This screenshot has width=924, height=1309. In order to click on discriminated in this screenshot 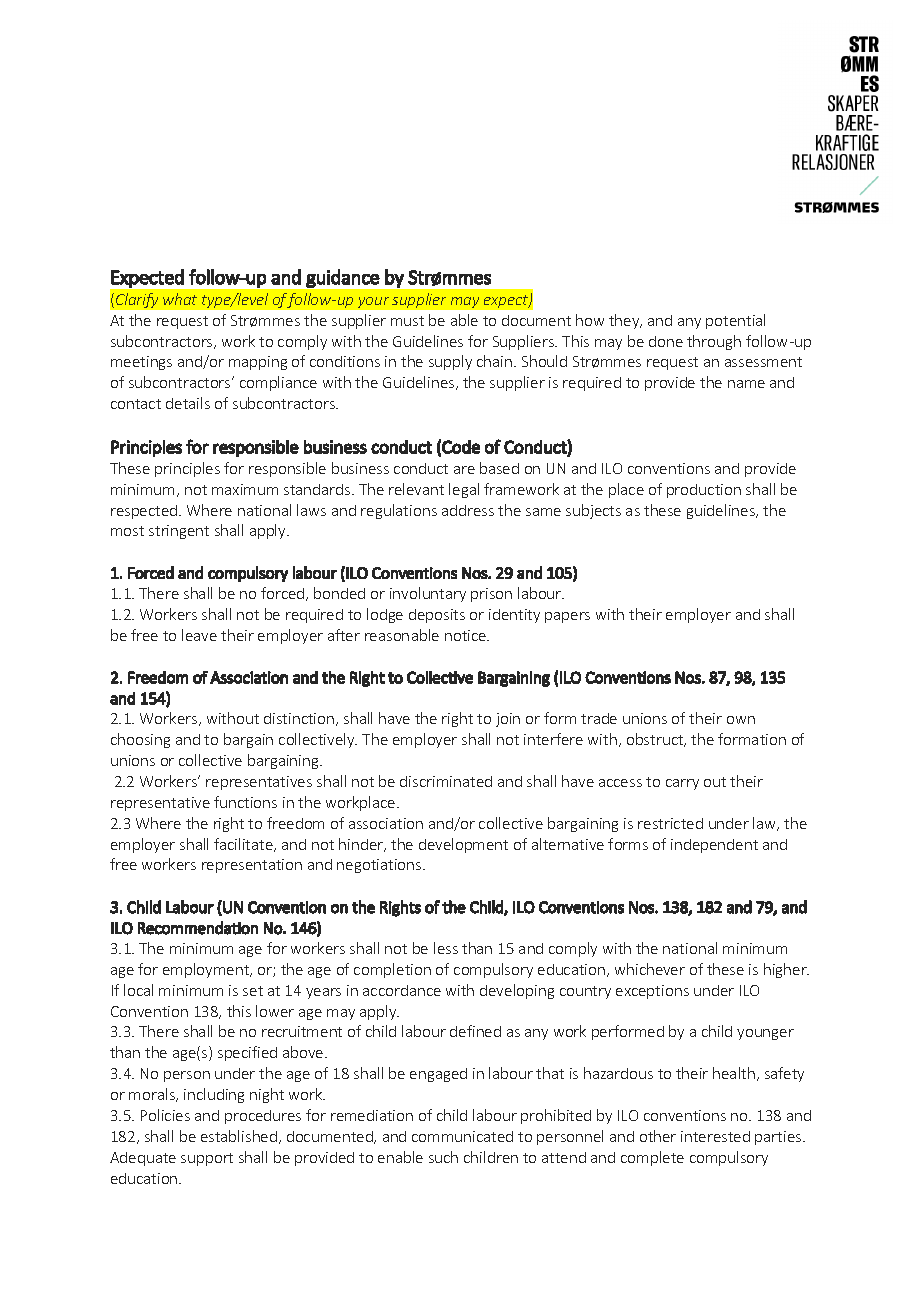, I will do `click(446, 781)`.
